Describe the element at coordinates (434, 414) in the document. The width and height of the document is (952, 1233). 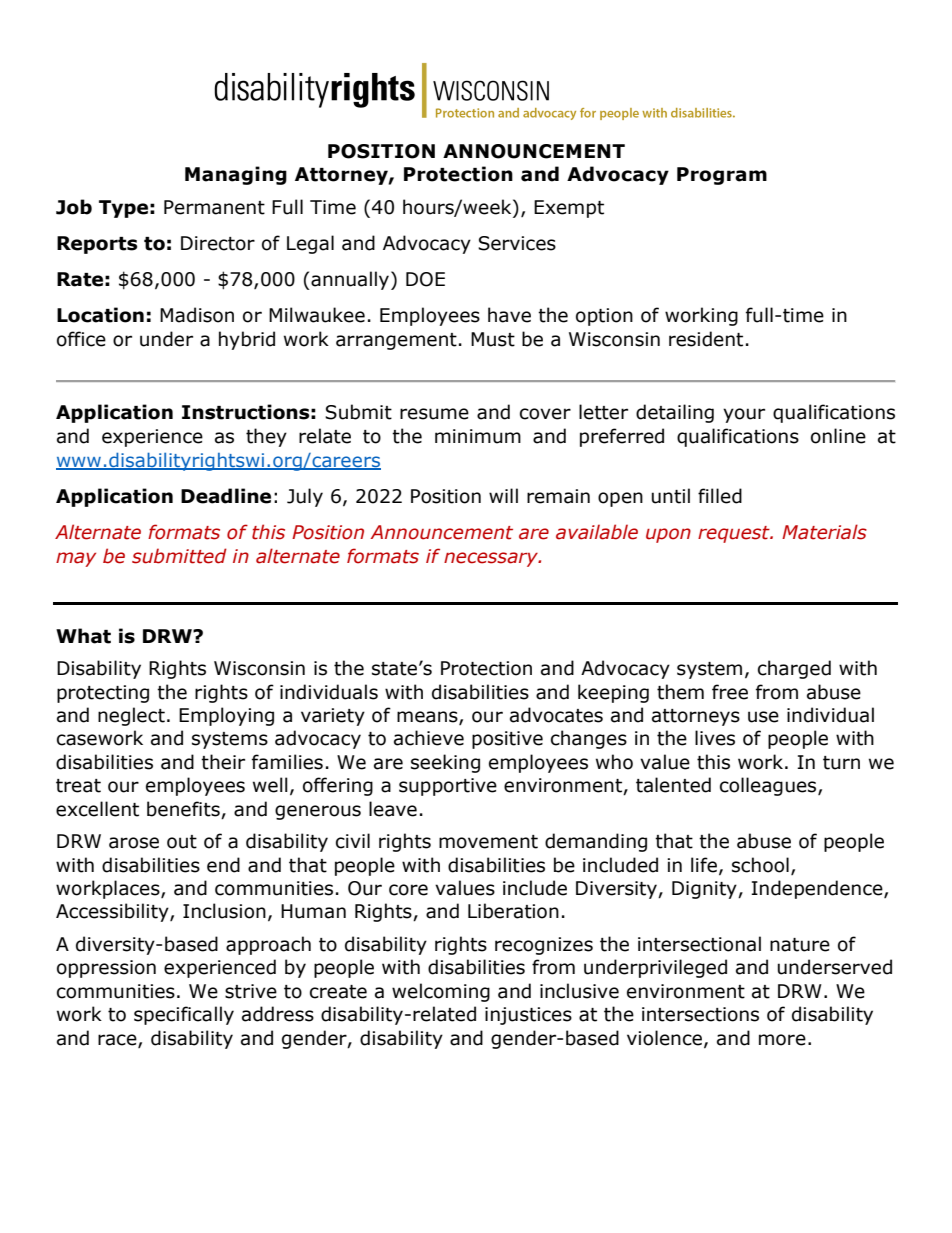
I see `resume` at that location.
